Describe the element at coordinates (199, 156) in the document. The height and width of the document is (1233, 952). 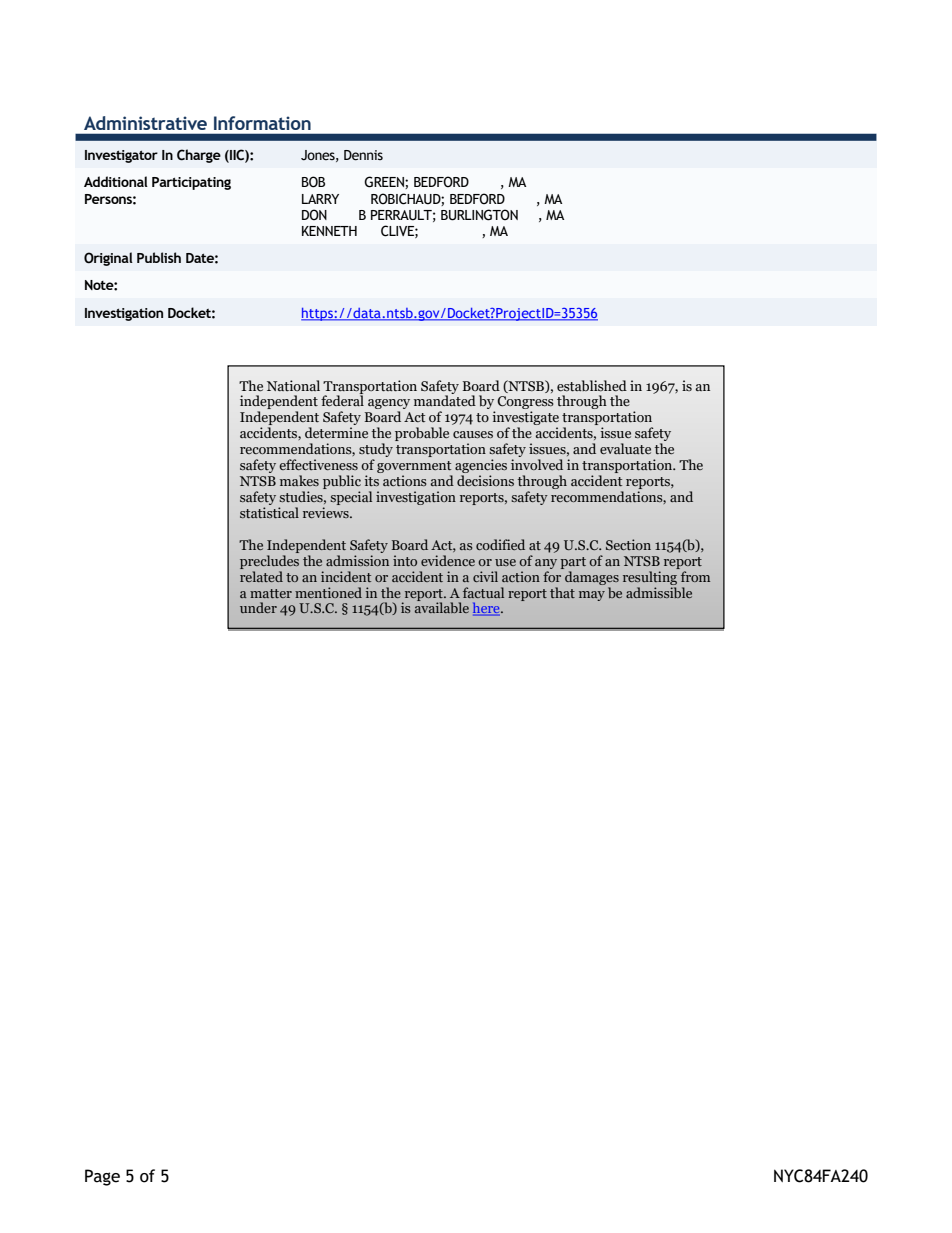
I see `Charge` at that location.
